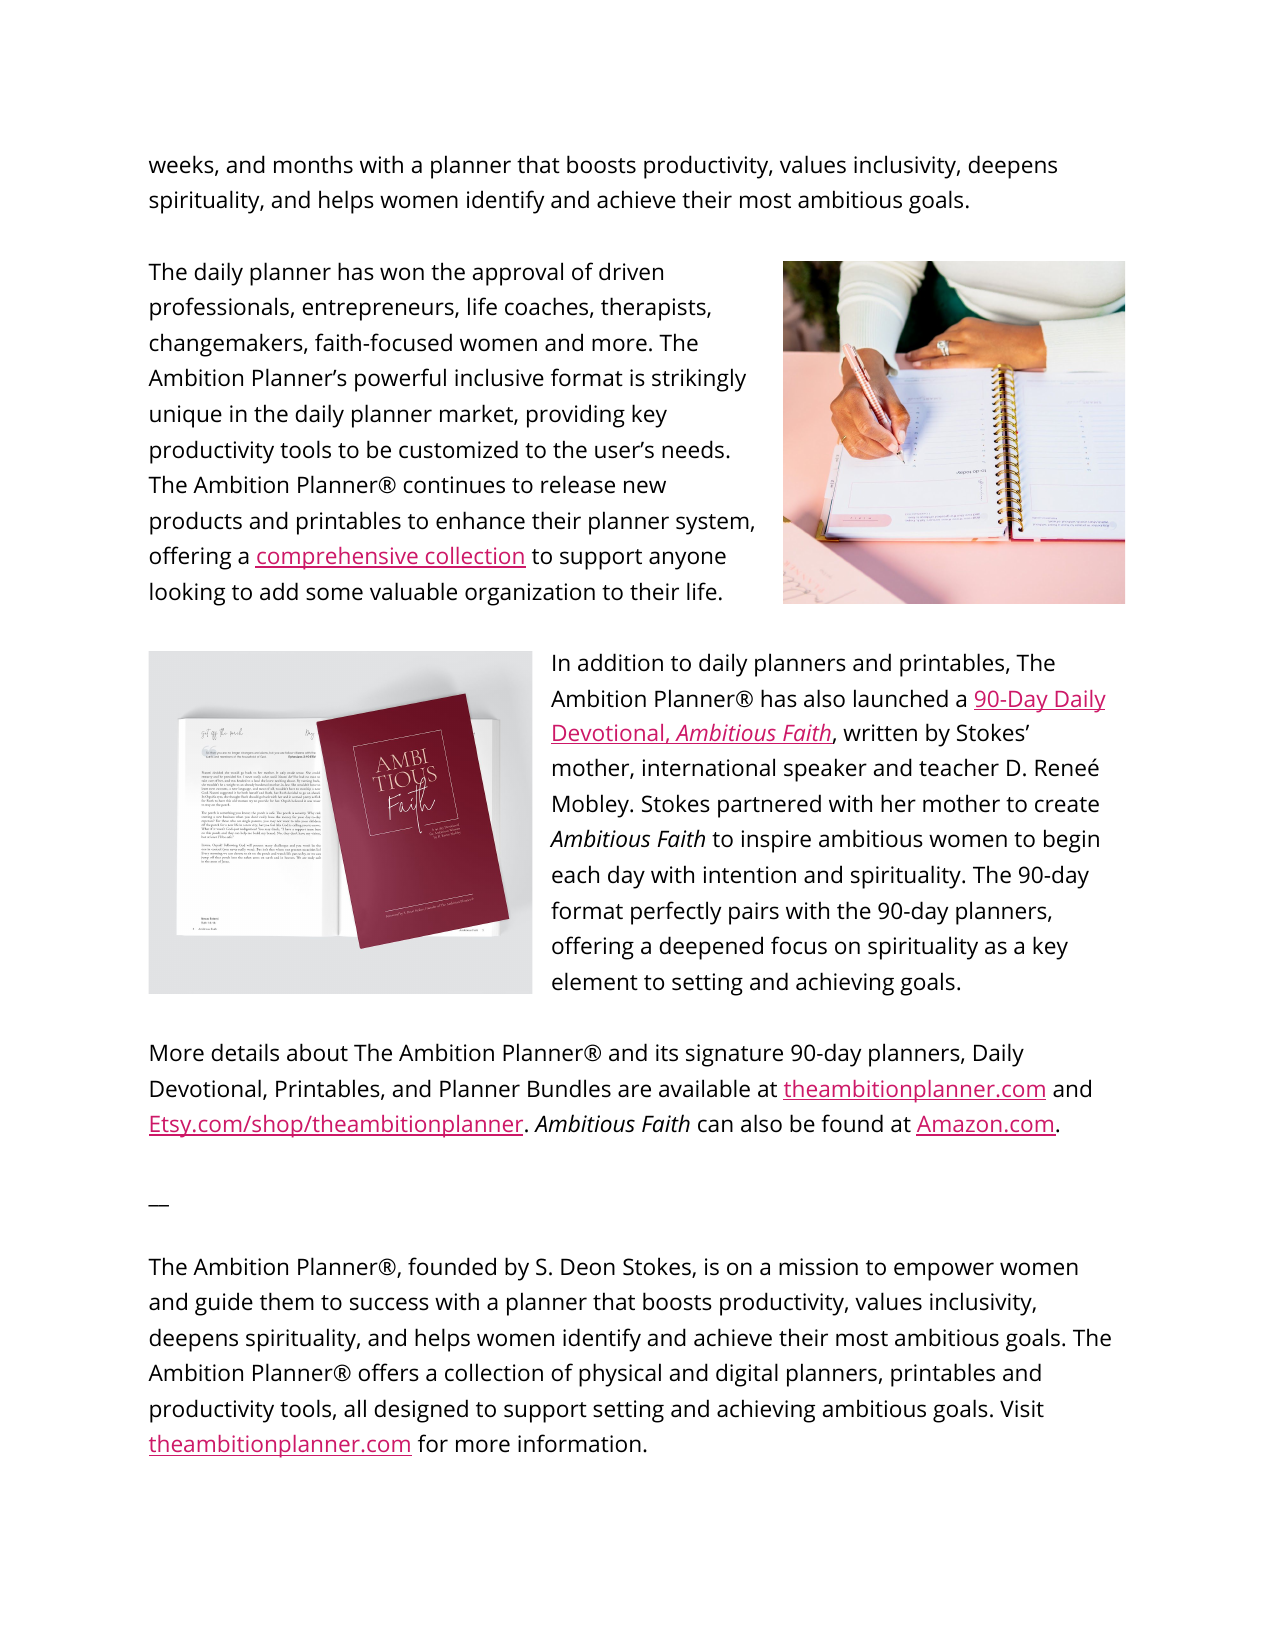  What do you see at coordinates (334, 594) in the image?
I see `some` at bounding box center [334, 594].
